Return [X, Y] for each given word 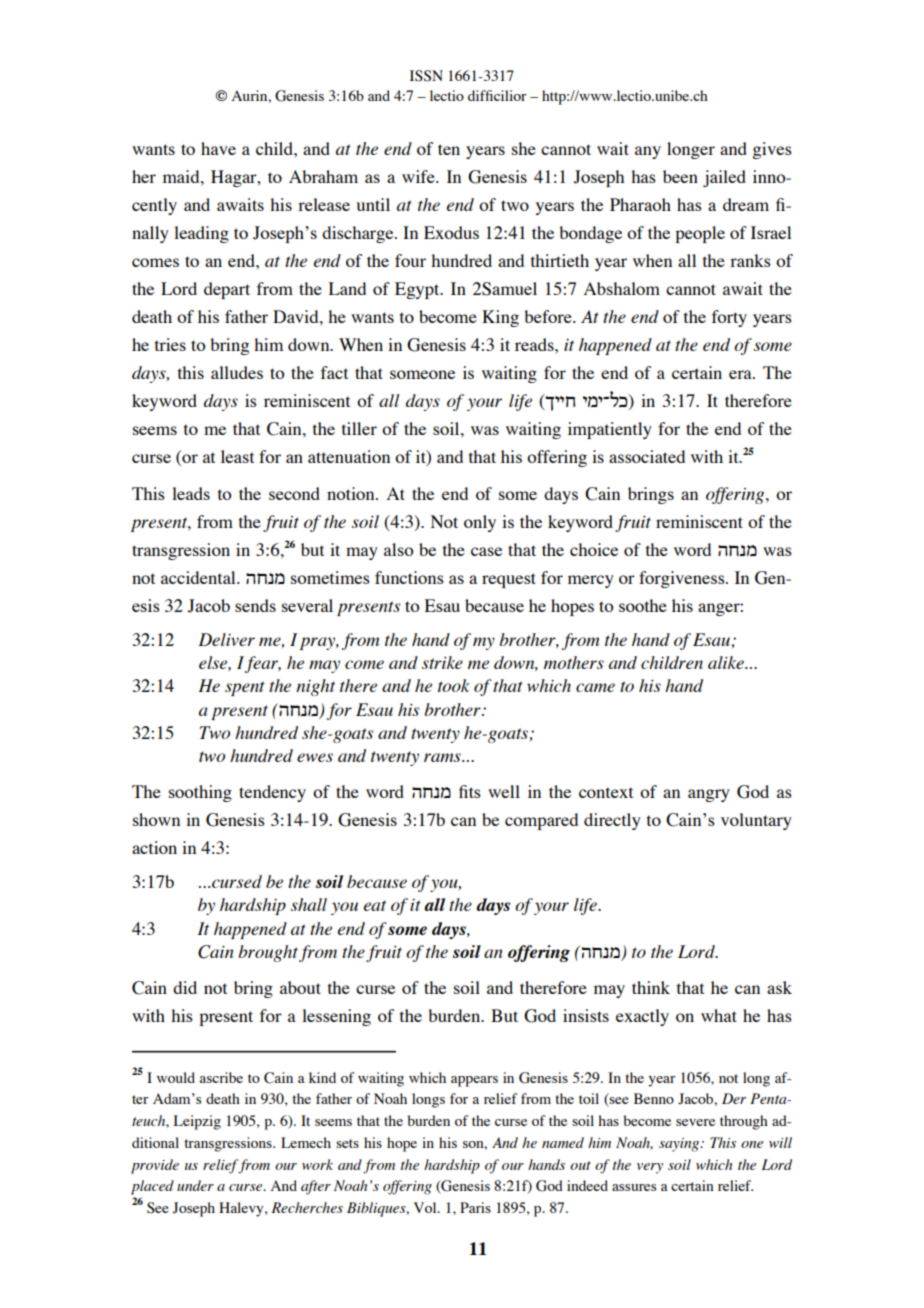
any [648, 152]
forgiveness [683, 579]
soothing [200, 793]
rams [443, 757]
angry [709, 795]
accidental [199, 577]
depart [227, 290]
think [651, 987]
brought [268, 953]
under [195, 1185]
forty [729, 318]
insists [586, 1015]
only [480, 523]
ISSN [426, 76]
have [218, 148]
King [500, 318]
